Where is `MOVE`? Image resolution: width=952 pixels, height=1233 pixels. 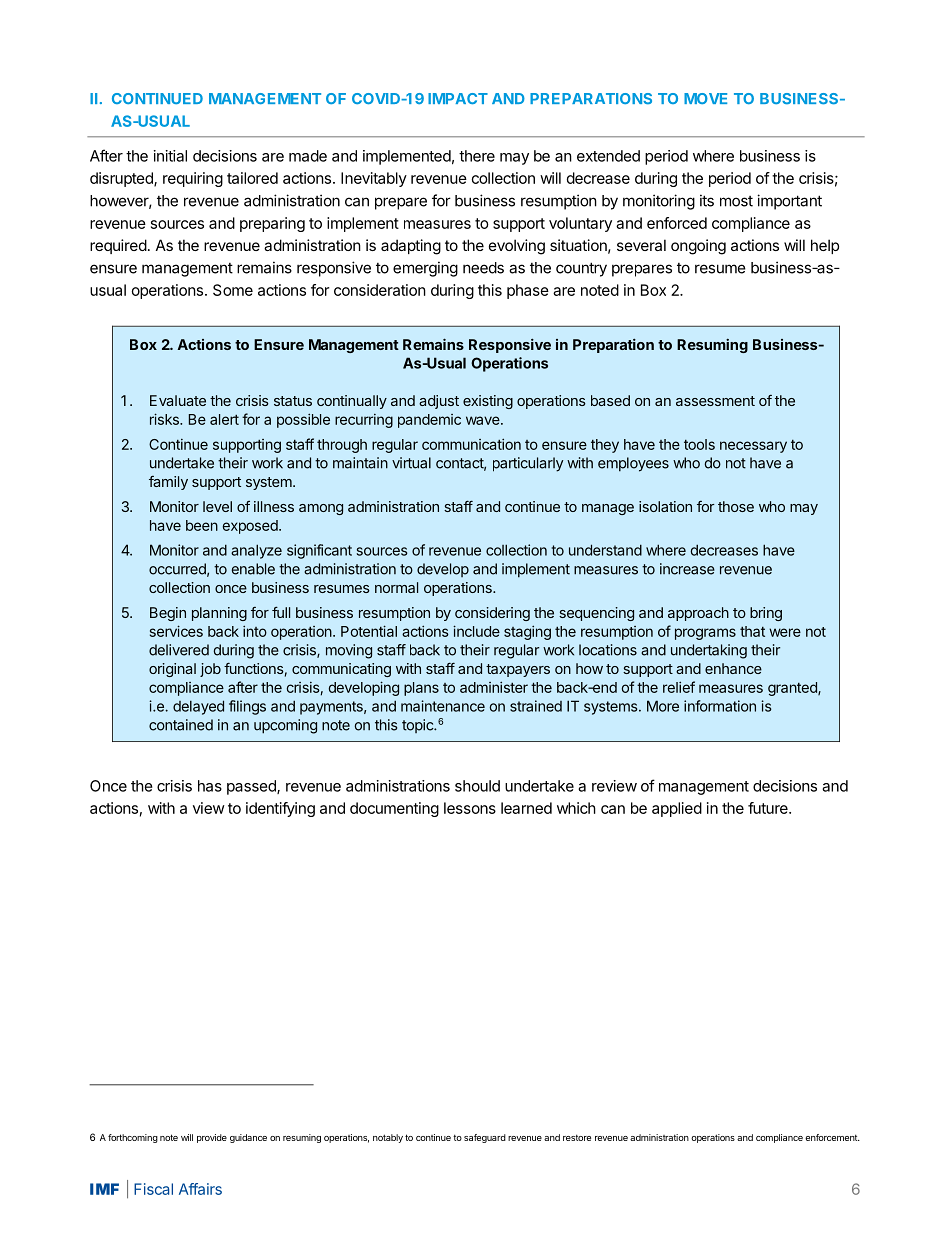 MOVE is located at coordinates (705, 98).
